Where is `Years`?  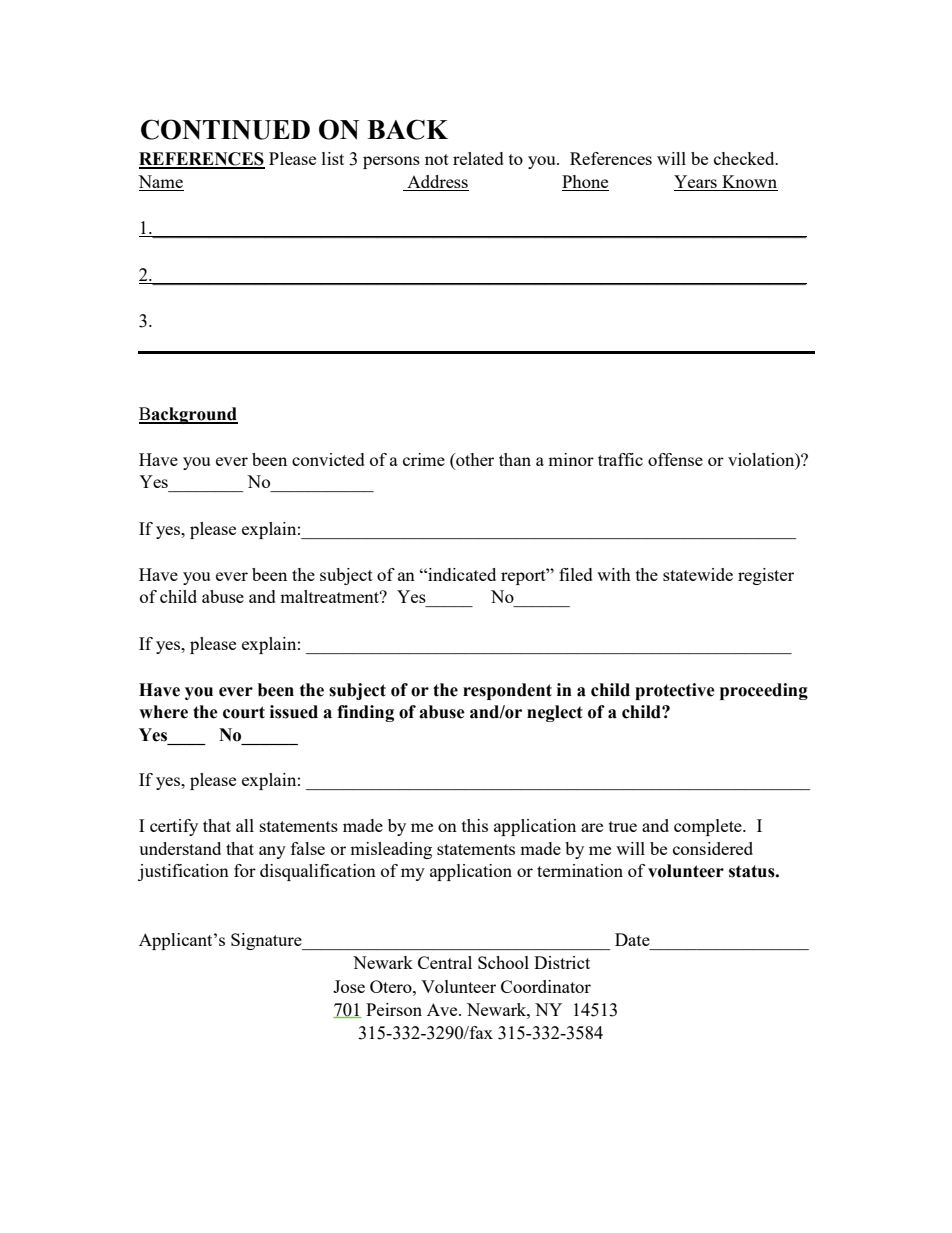
Years is located at coordinates (696, 183).
